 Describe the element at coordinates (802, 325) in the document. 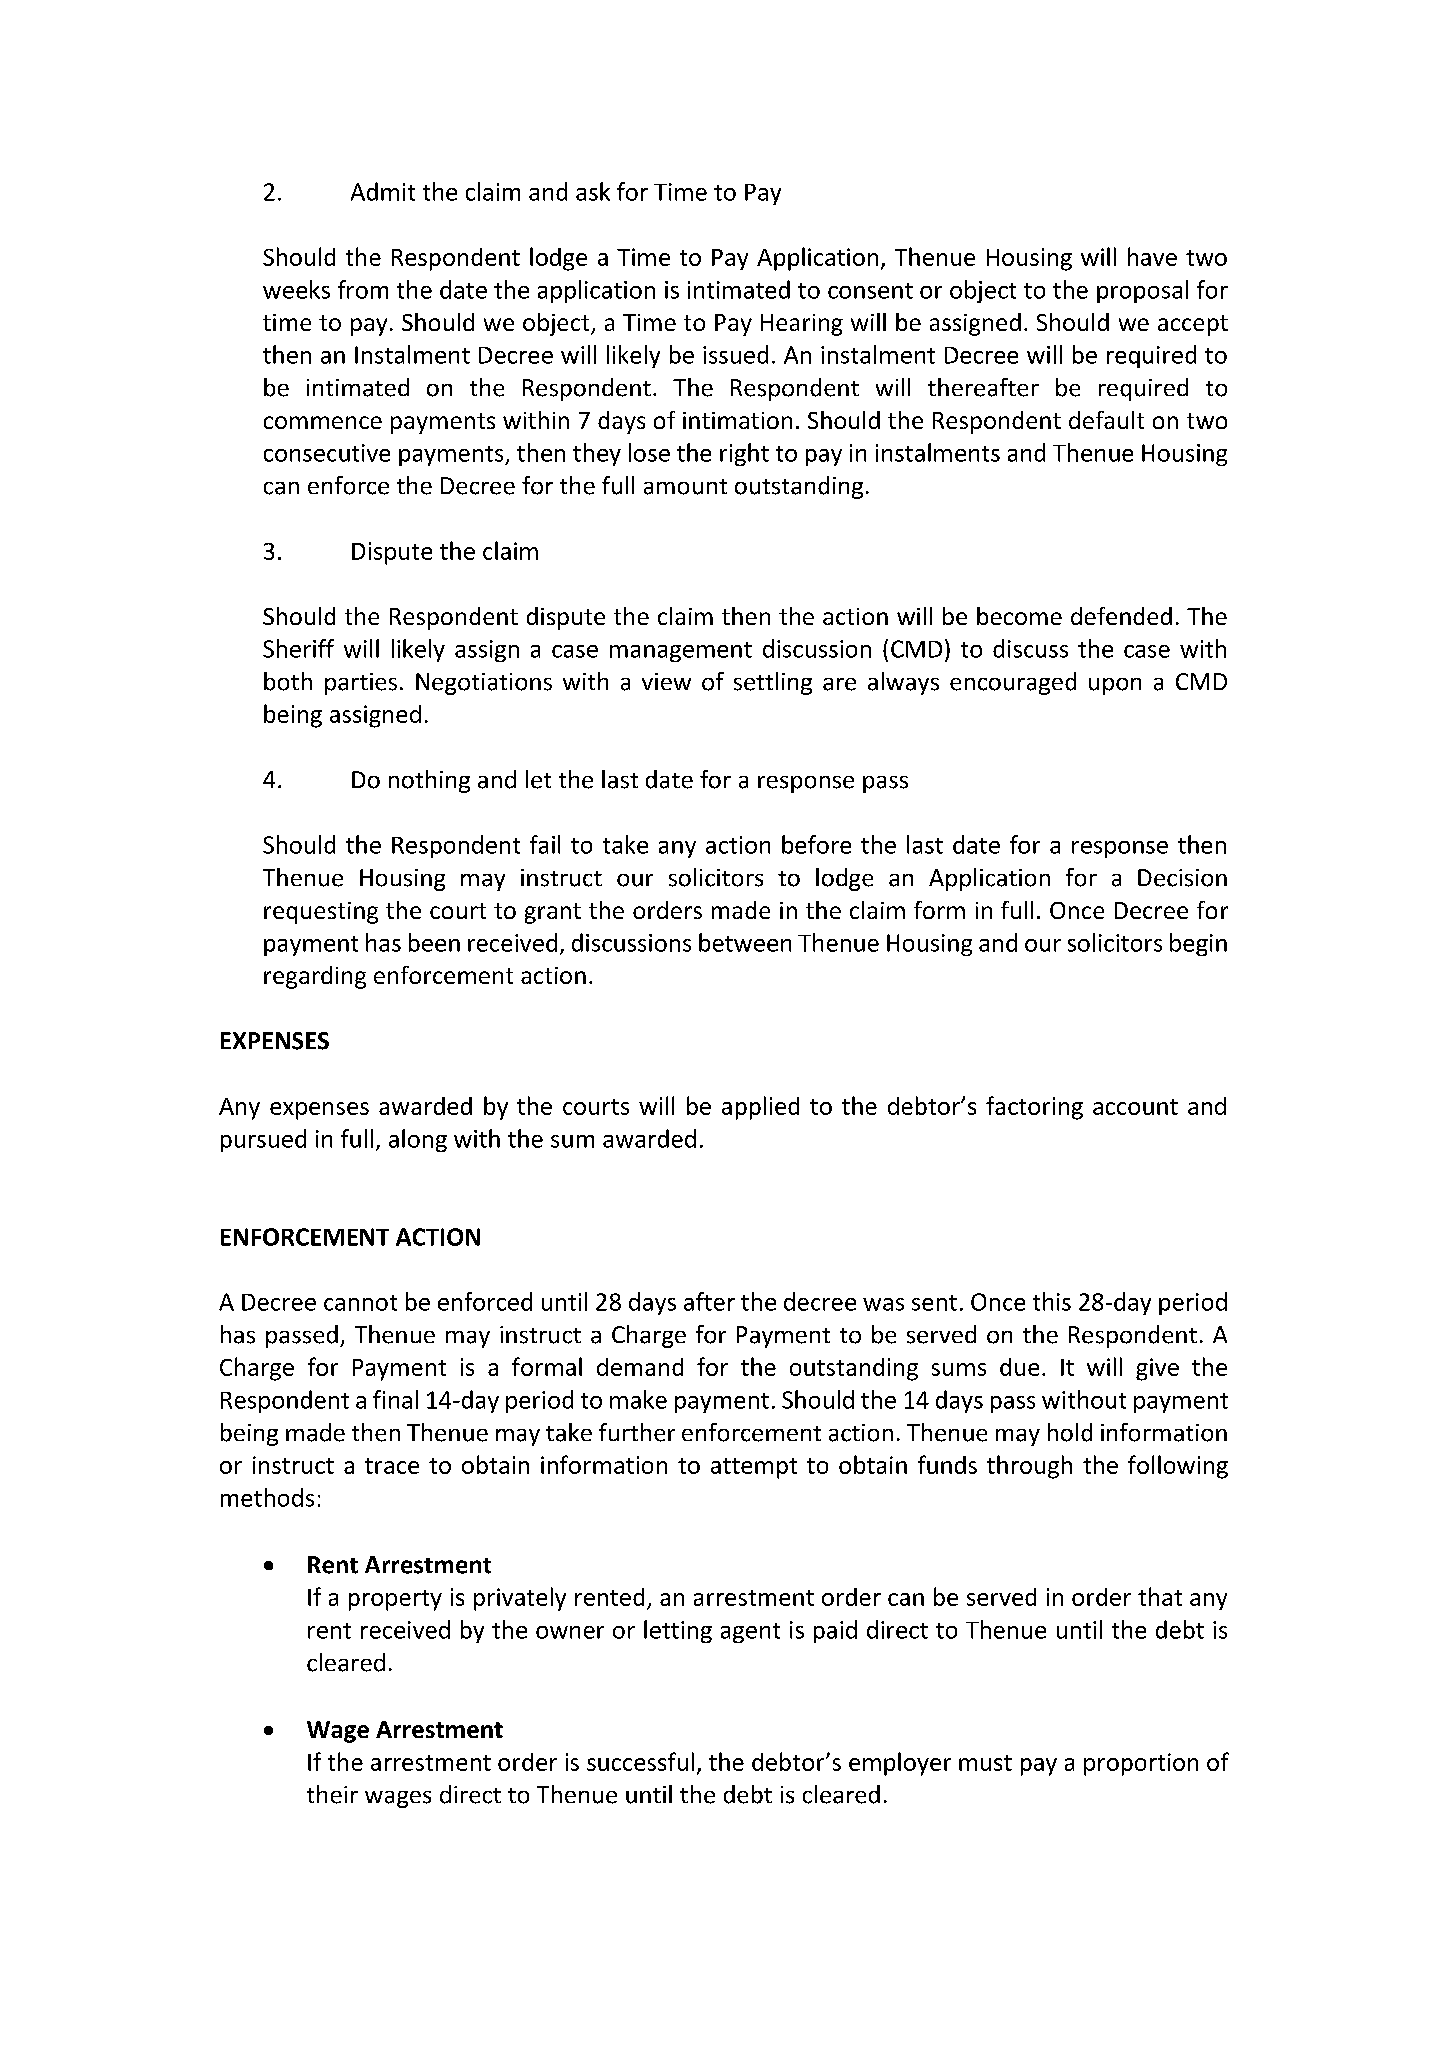

I see `Hearing` at that location.
